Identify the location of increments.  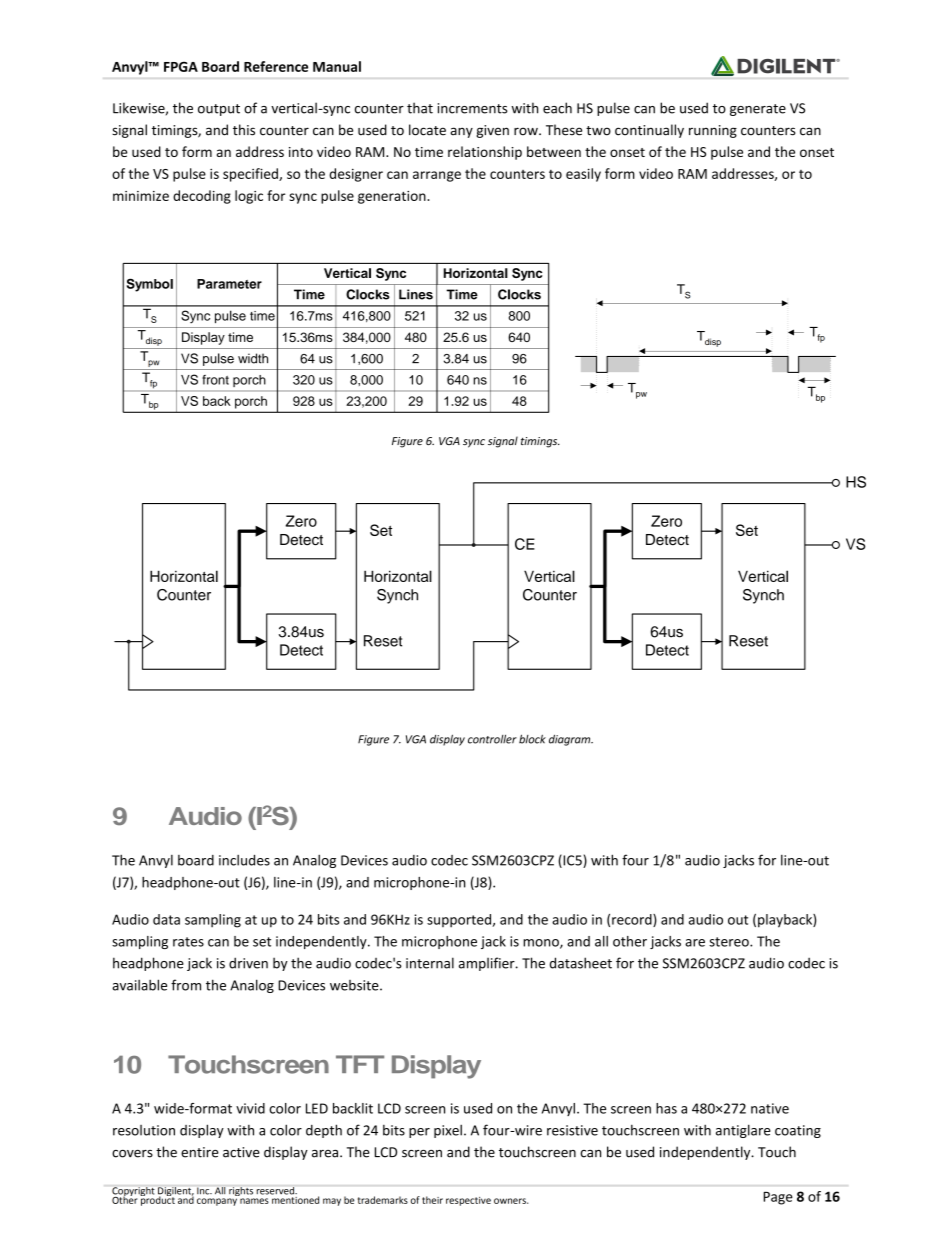
(472, 108).
